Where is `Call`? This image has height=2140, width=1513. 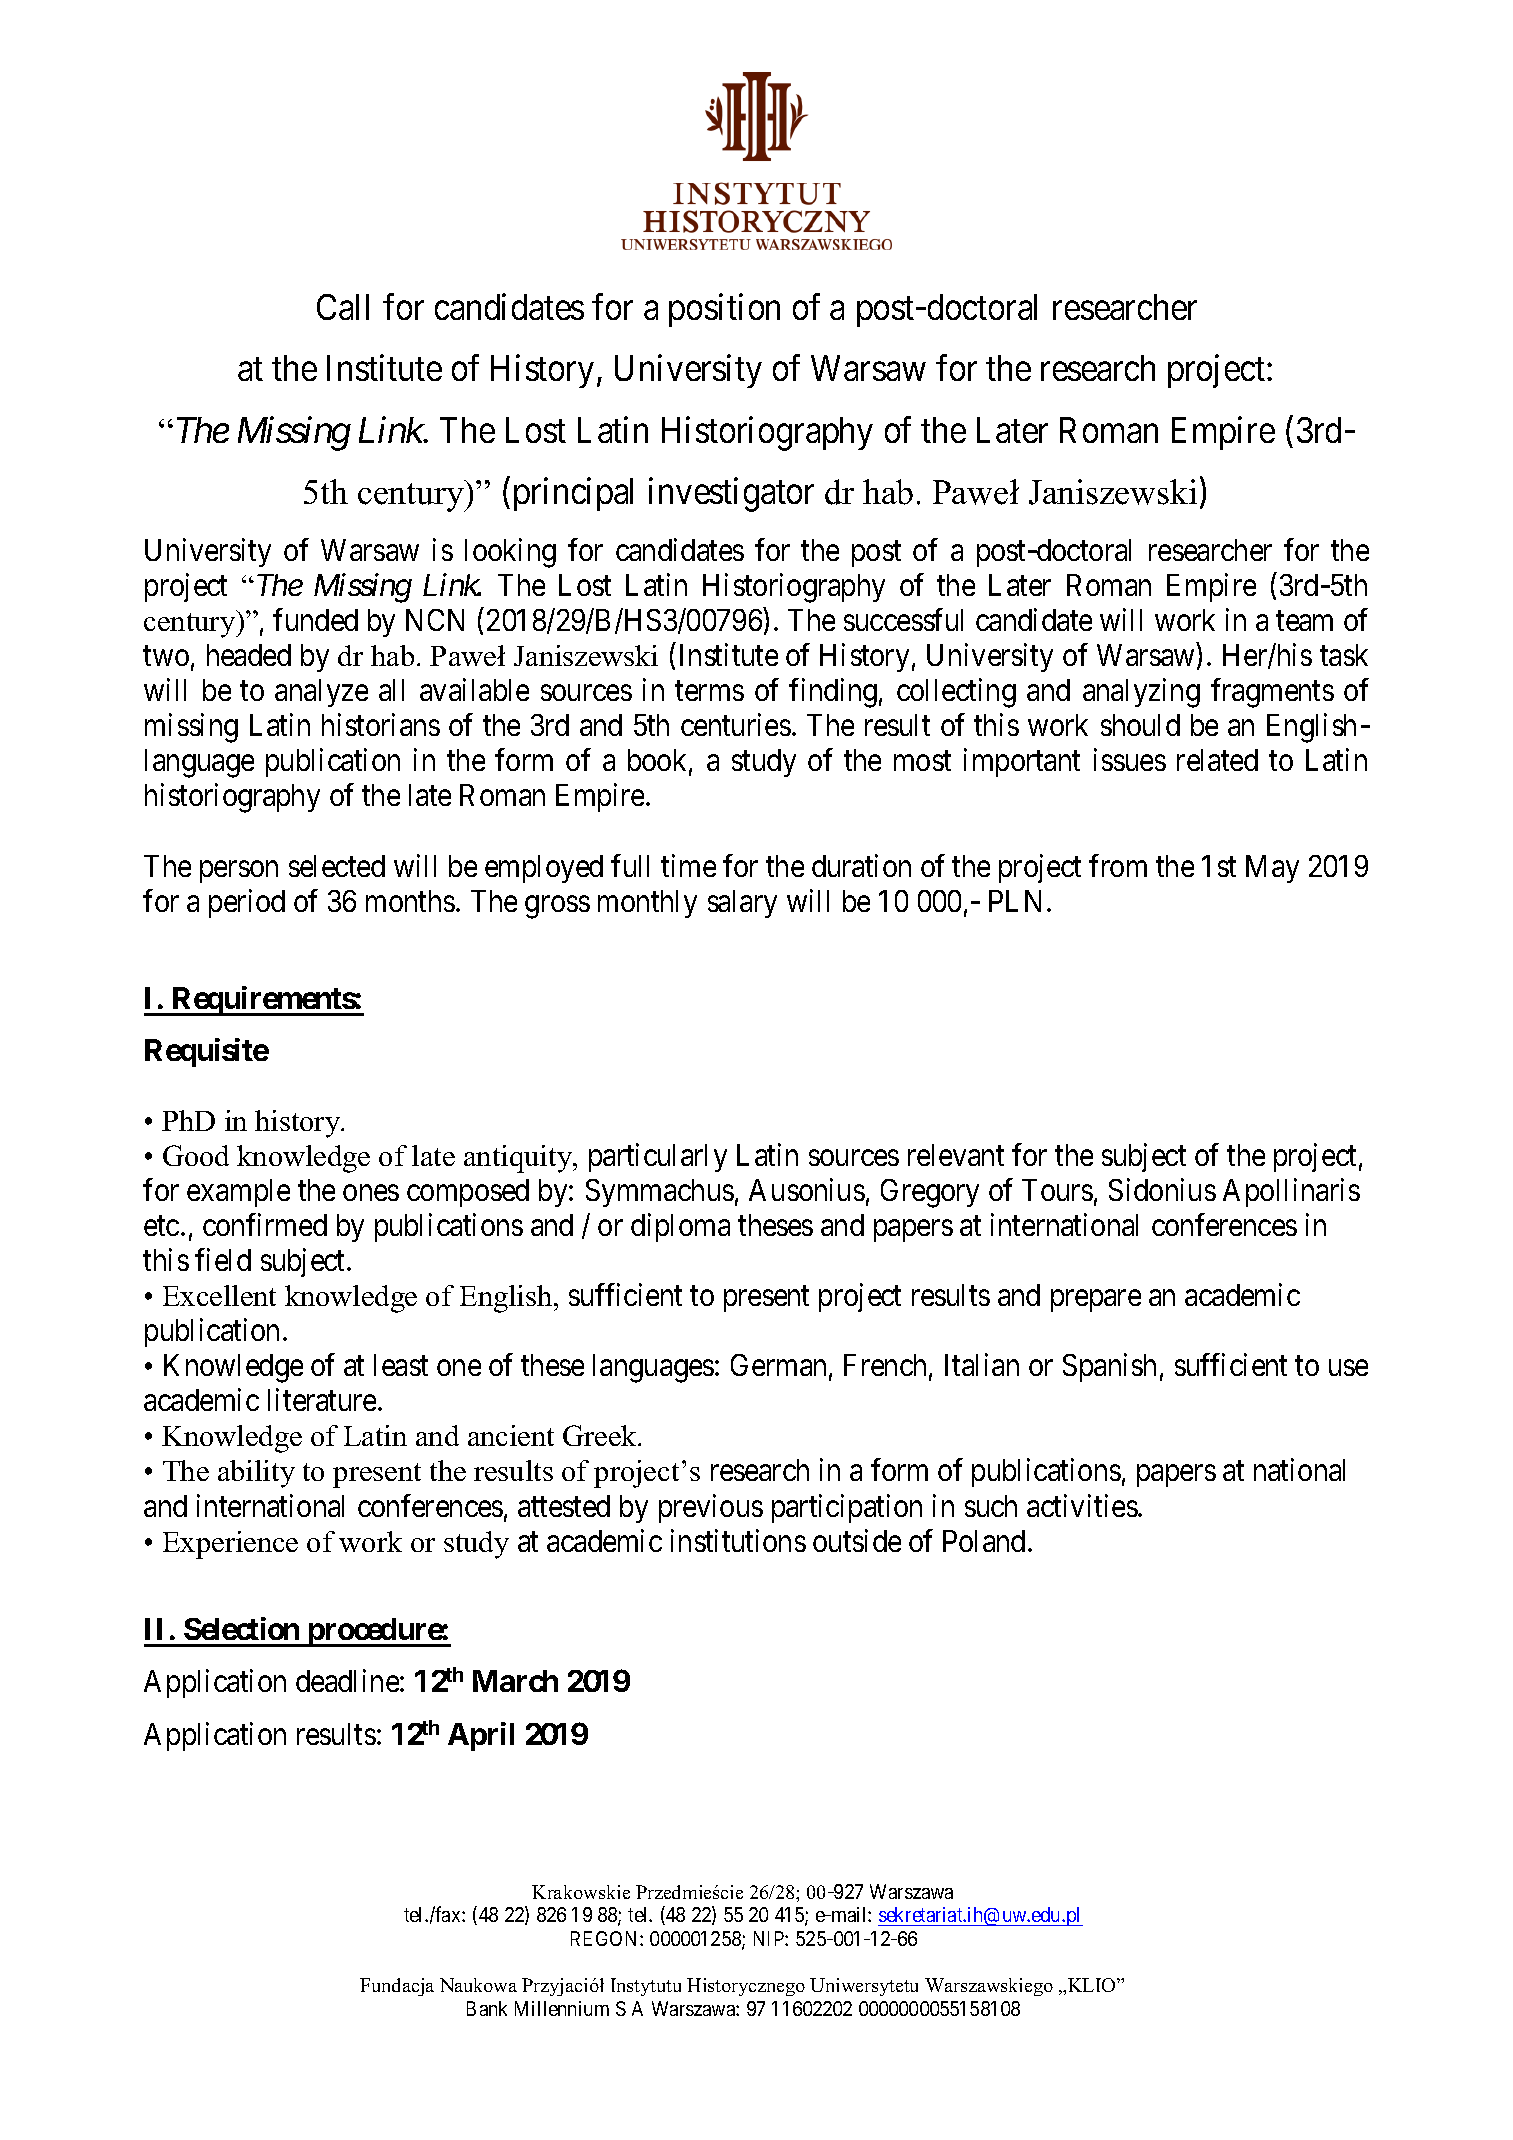
Call is located at coordinates (343, 307).
